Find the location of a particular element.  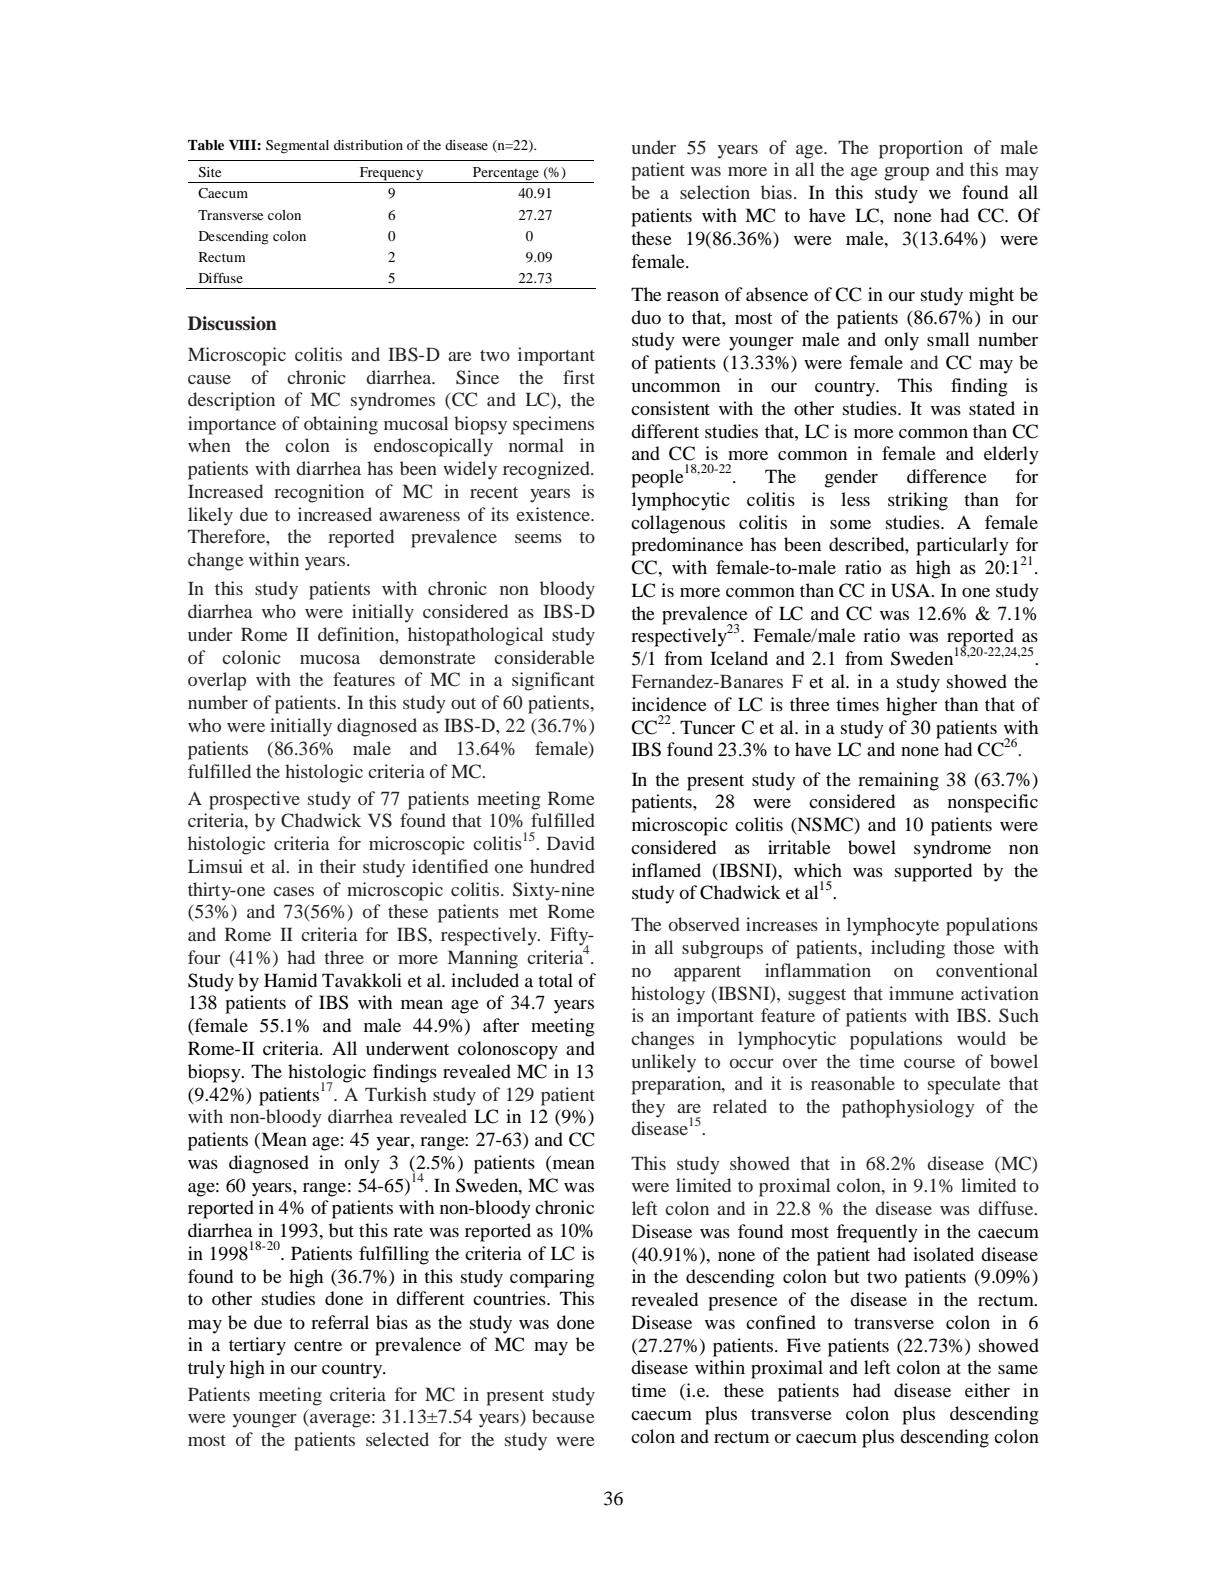

countries is located at coordinates (510, 1298).
